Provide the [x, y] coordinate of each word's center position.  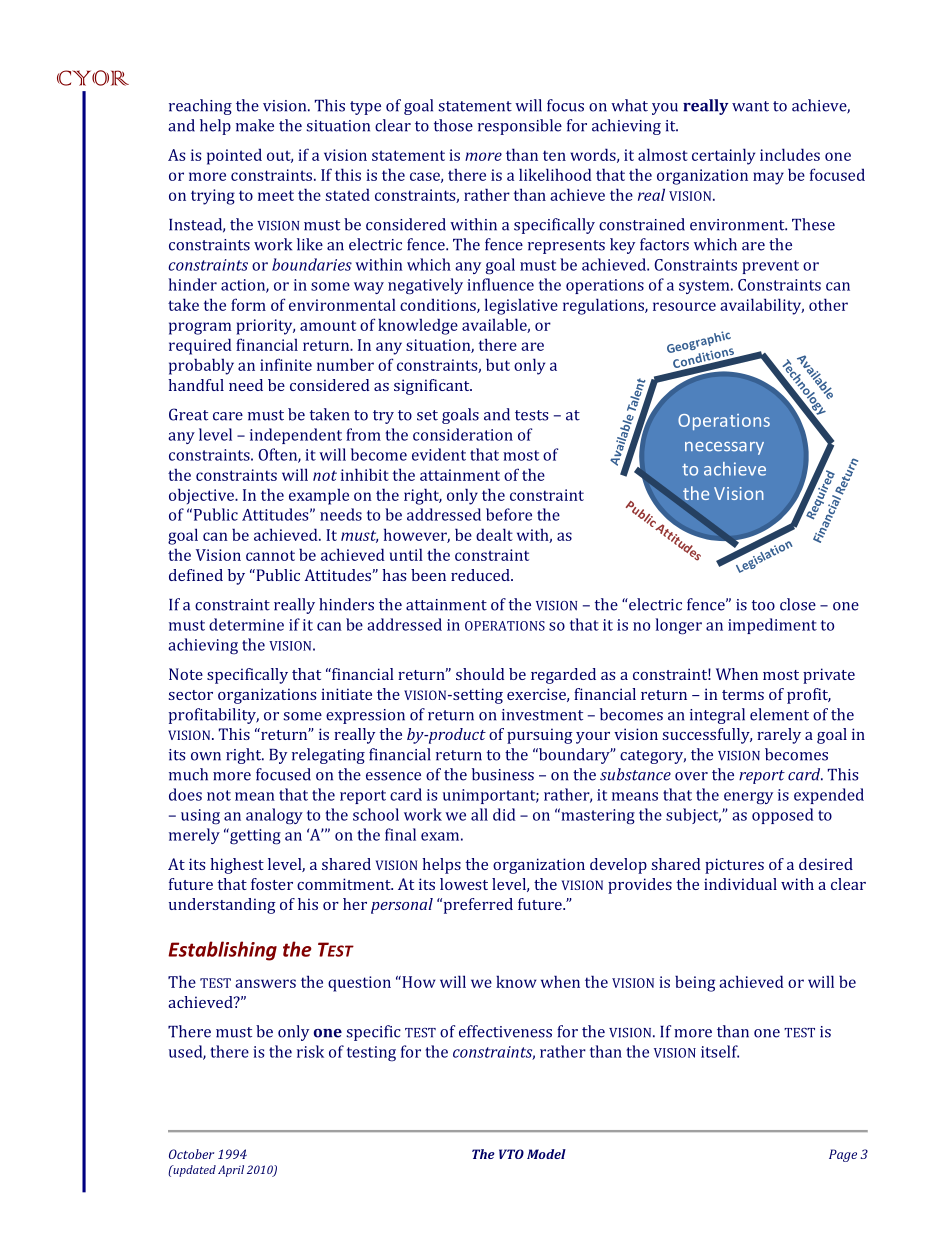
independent [296, 436]
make [255, 125]
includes [790, 154]
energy [748, 798]
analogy [274, 816]
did [504, 814]
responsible [520, 127]
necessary [724, 448]
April [231, 1171]
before [509, 514]
